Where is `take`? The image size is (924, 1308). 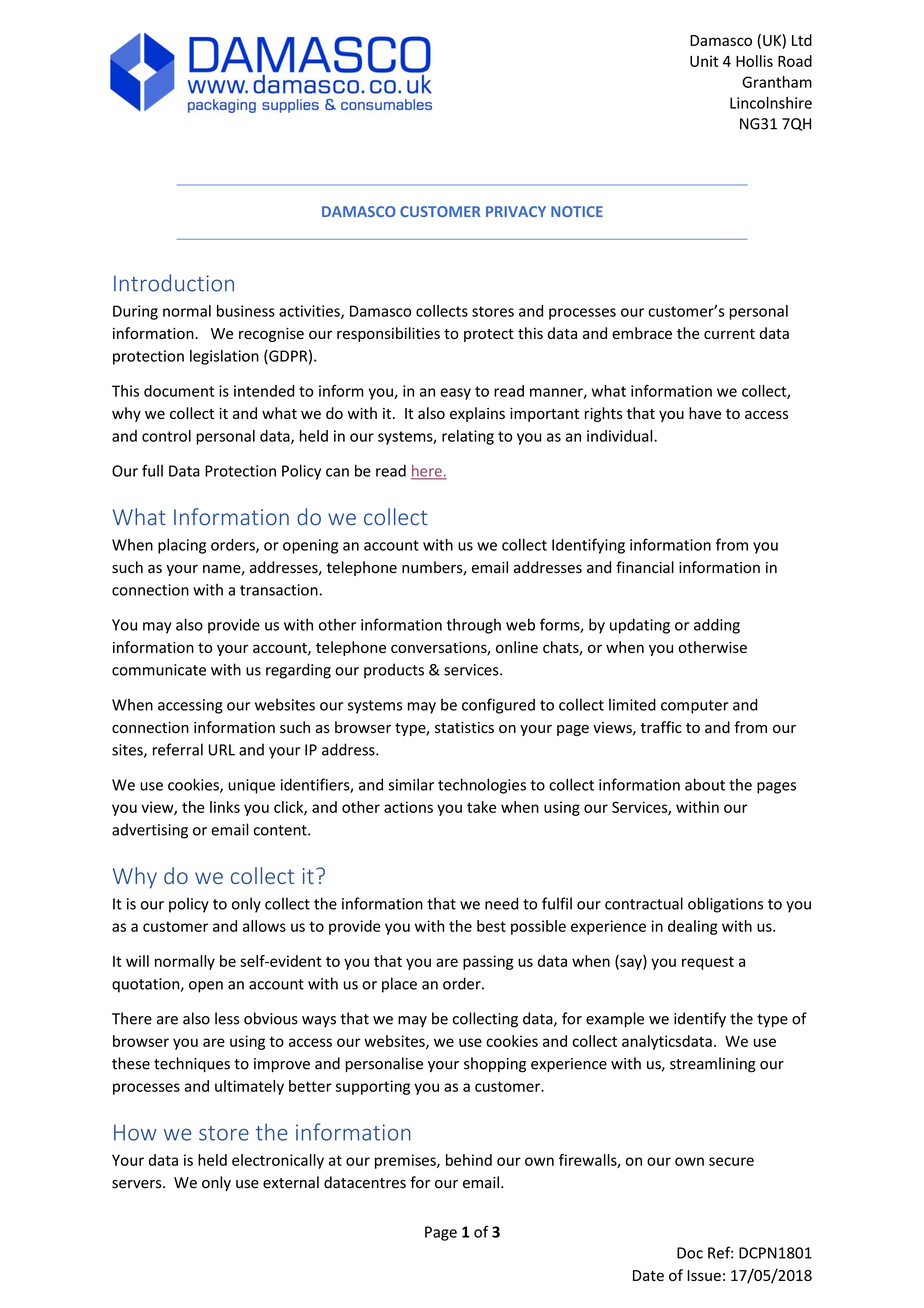 take is located at coordinates (481, 807).
